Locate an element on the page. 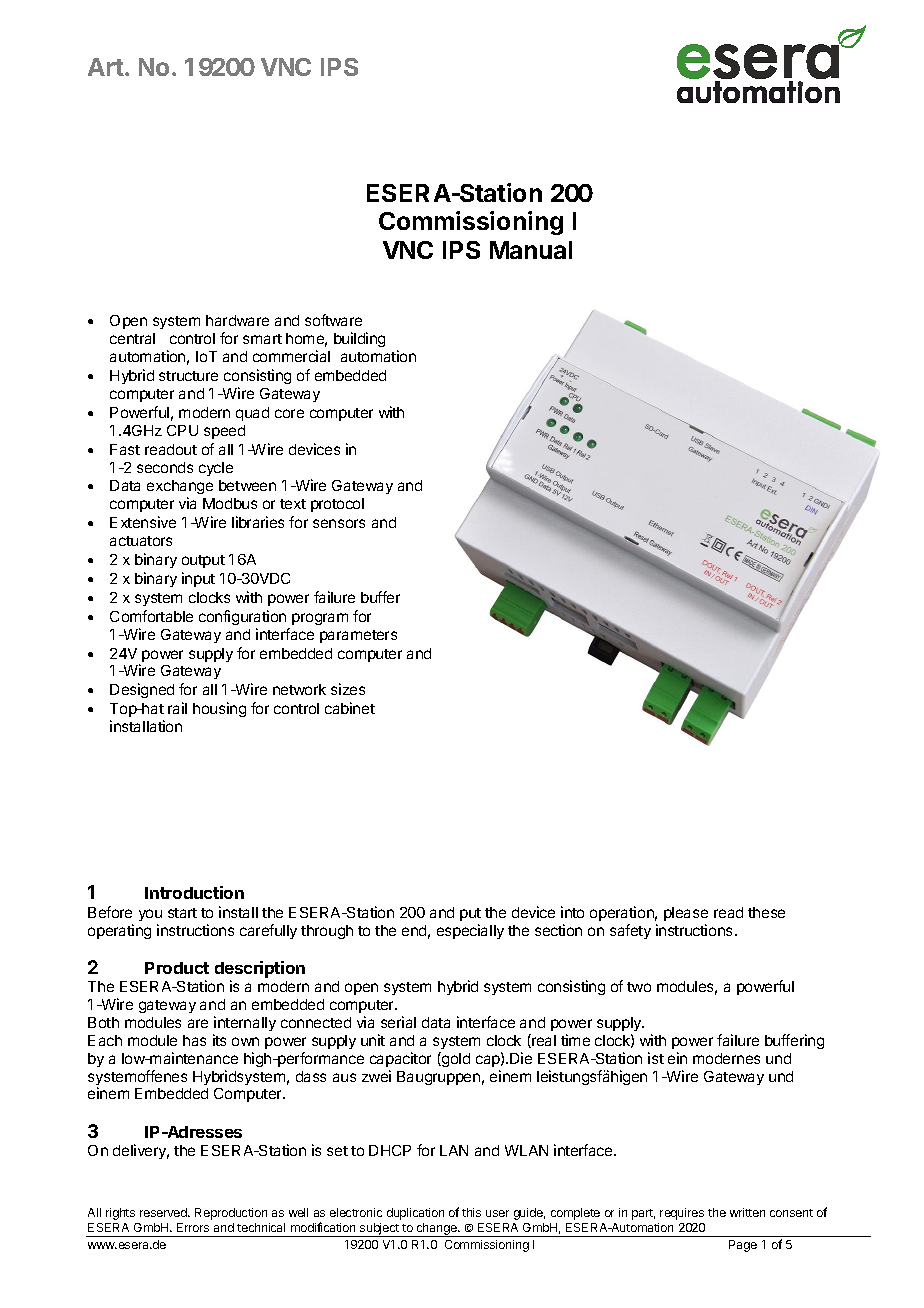 Image resolution: width=924 pixels, height=1308 pixels. this is located at coordinates (471, 1212).
